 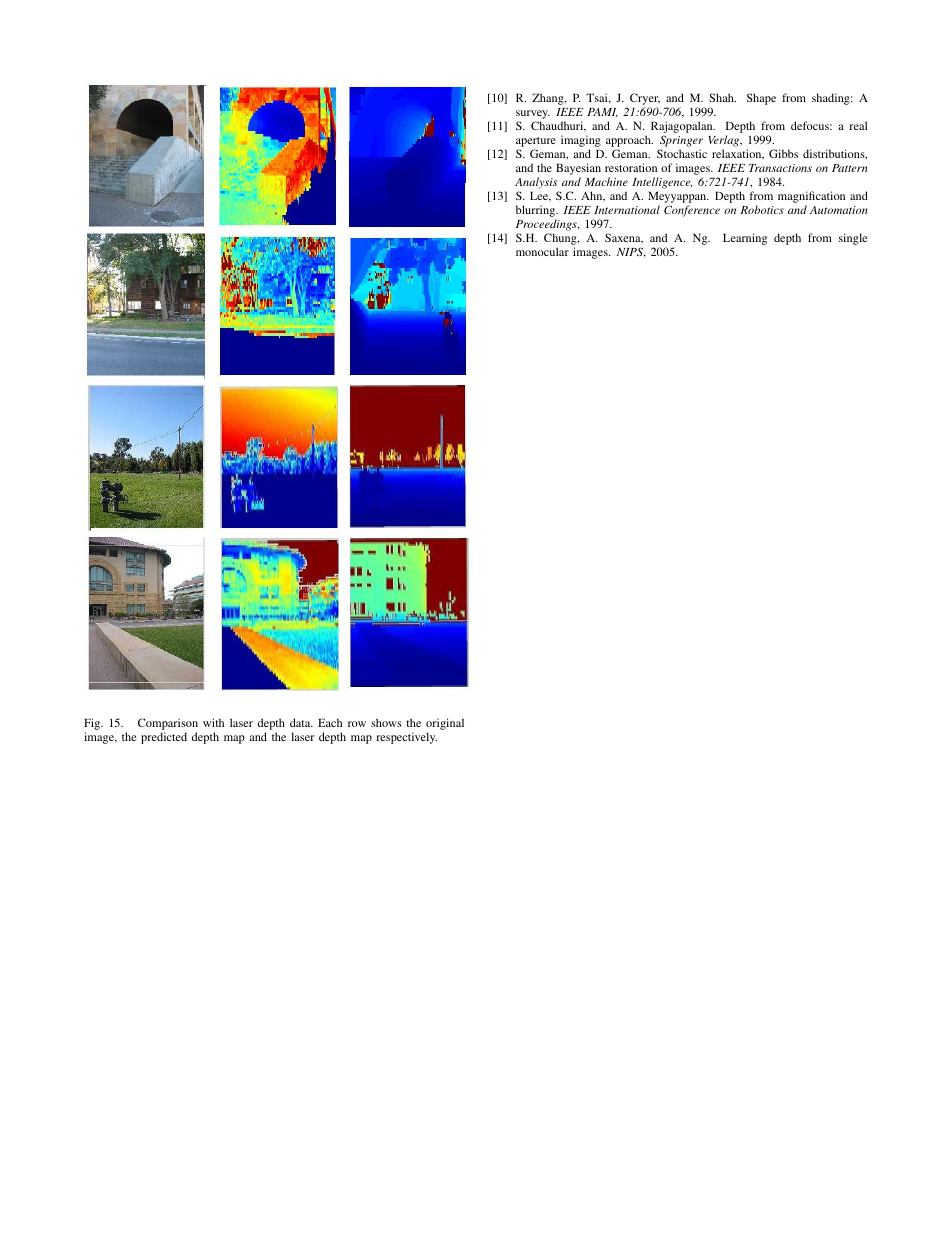 I want to click on survey, so click(x=533, y=116).
